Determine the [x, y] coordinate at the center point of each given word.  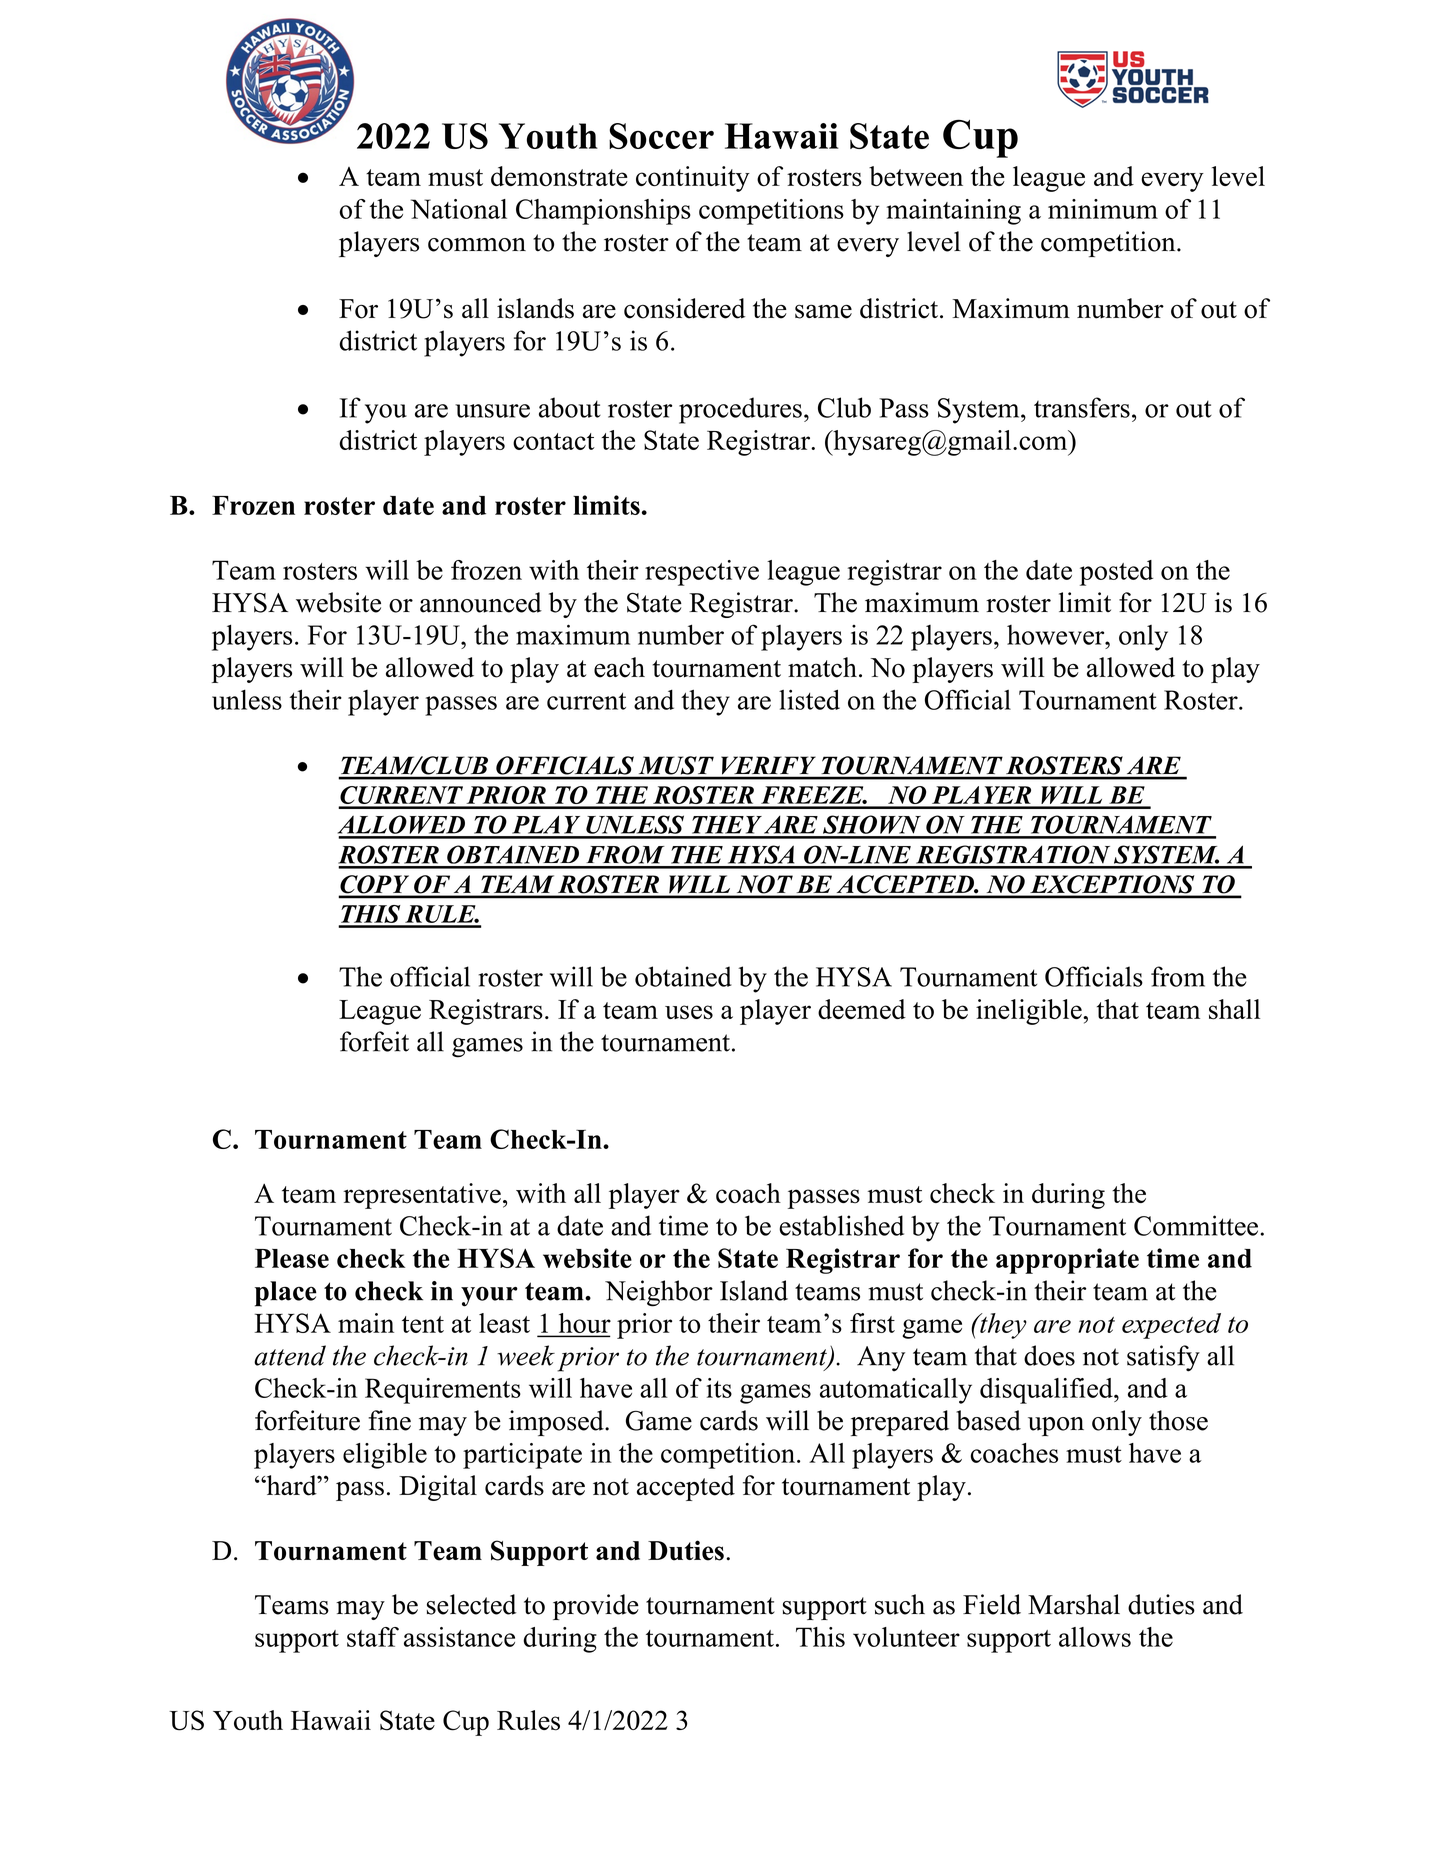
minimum [1103, 209]
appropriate [1067, 1261]
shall [1234, 1009]
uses [689, 1012]
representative [422, 1196]
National [459, 209]
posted [1116, 573]
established [841, 1225]
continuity [693, 179]
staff [373, 1637]
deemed [862, 1009]
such [900, 1604]
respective [702, 573]
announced [481, 602]
